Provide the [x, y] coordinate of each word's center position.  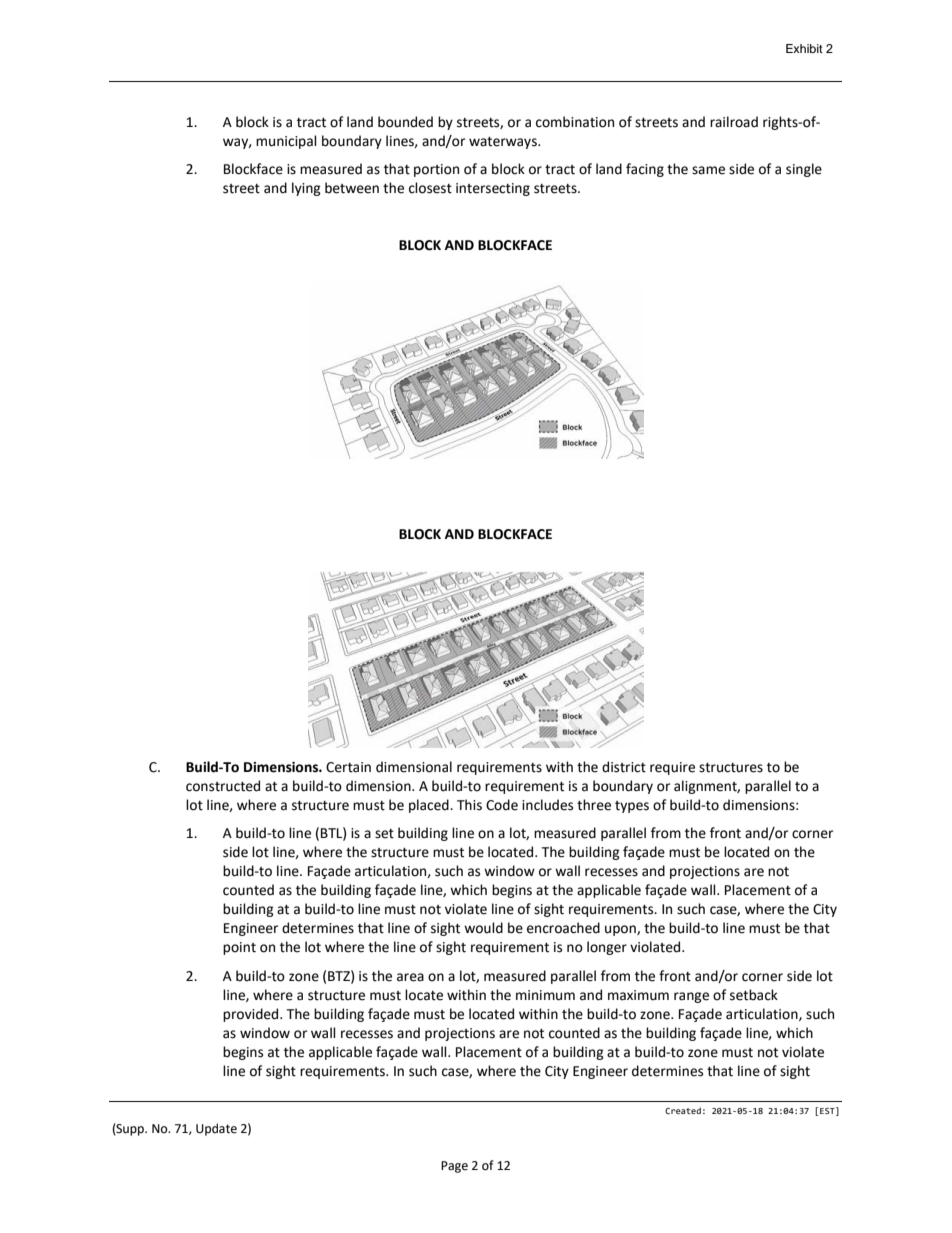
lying [306, 189]
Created [683, 1110]
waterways [504, 143]
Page [454, 1167]
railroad [734, 122]
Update [216, 1129]
